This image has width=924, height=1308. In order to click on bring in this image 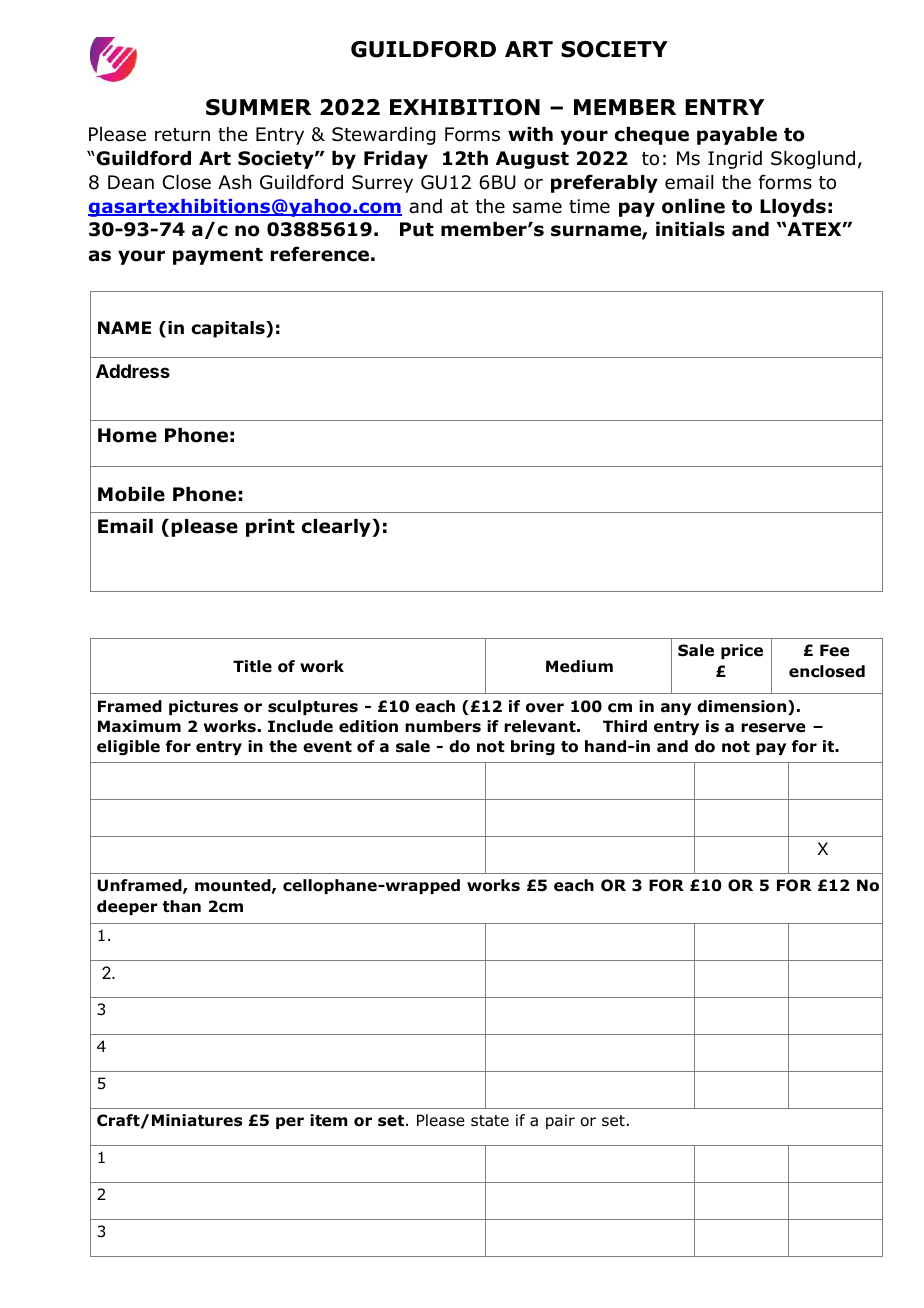, I will do `click(533, 748)`.
